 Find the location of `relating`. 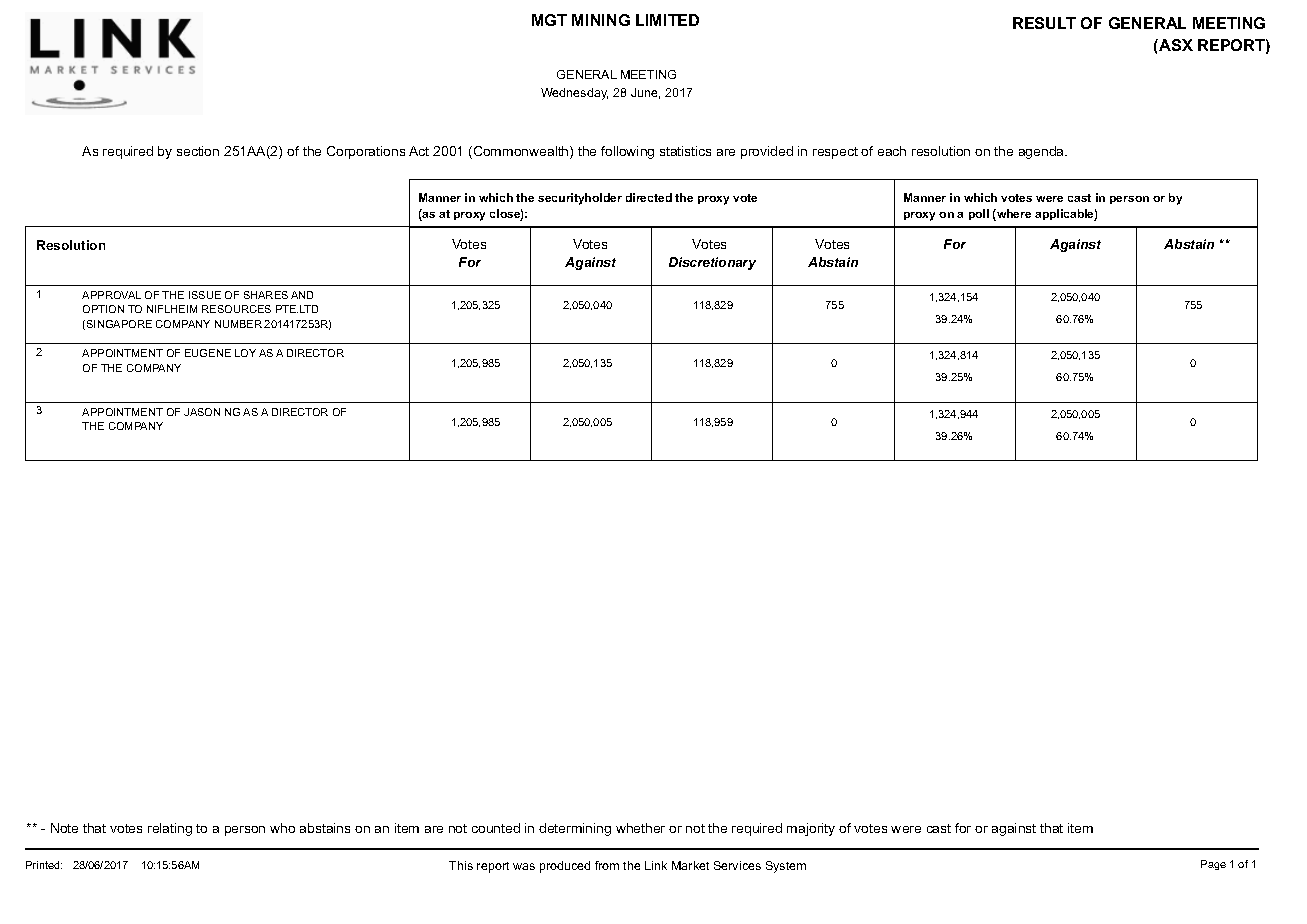

relating is located at coordinates (170, 829).
